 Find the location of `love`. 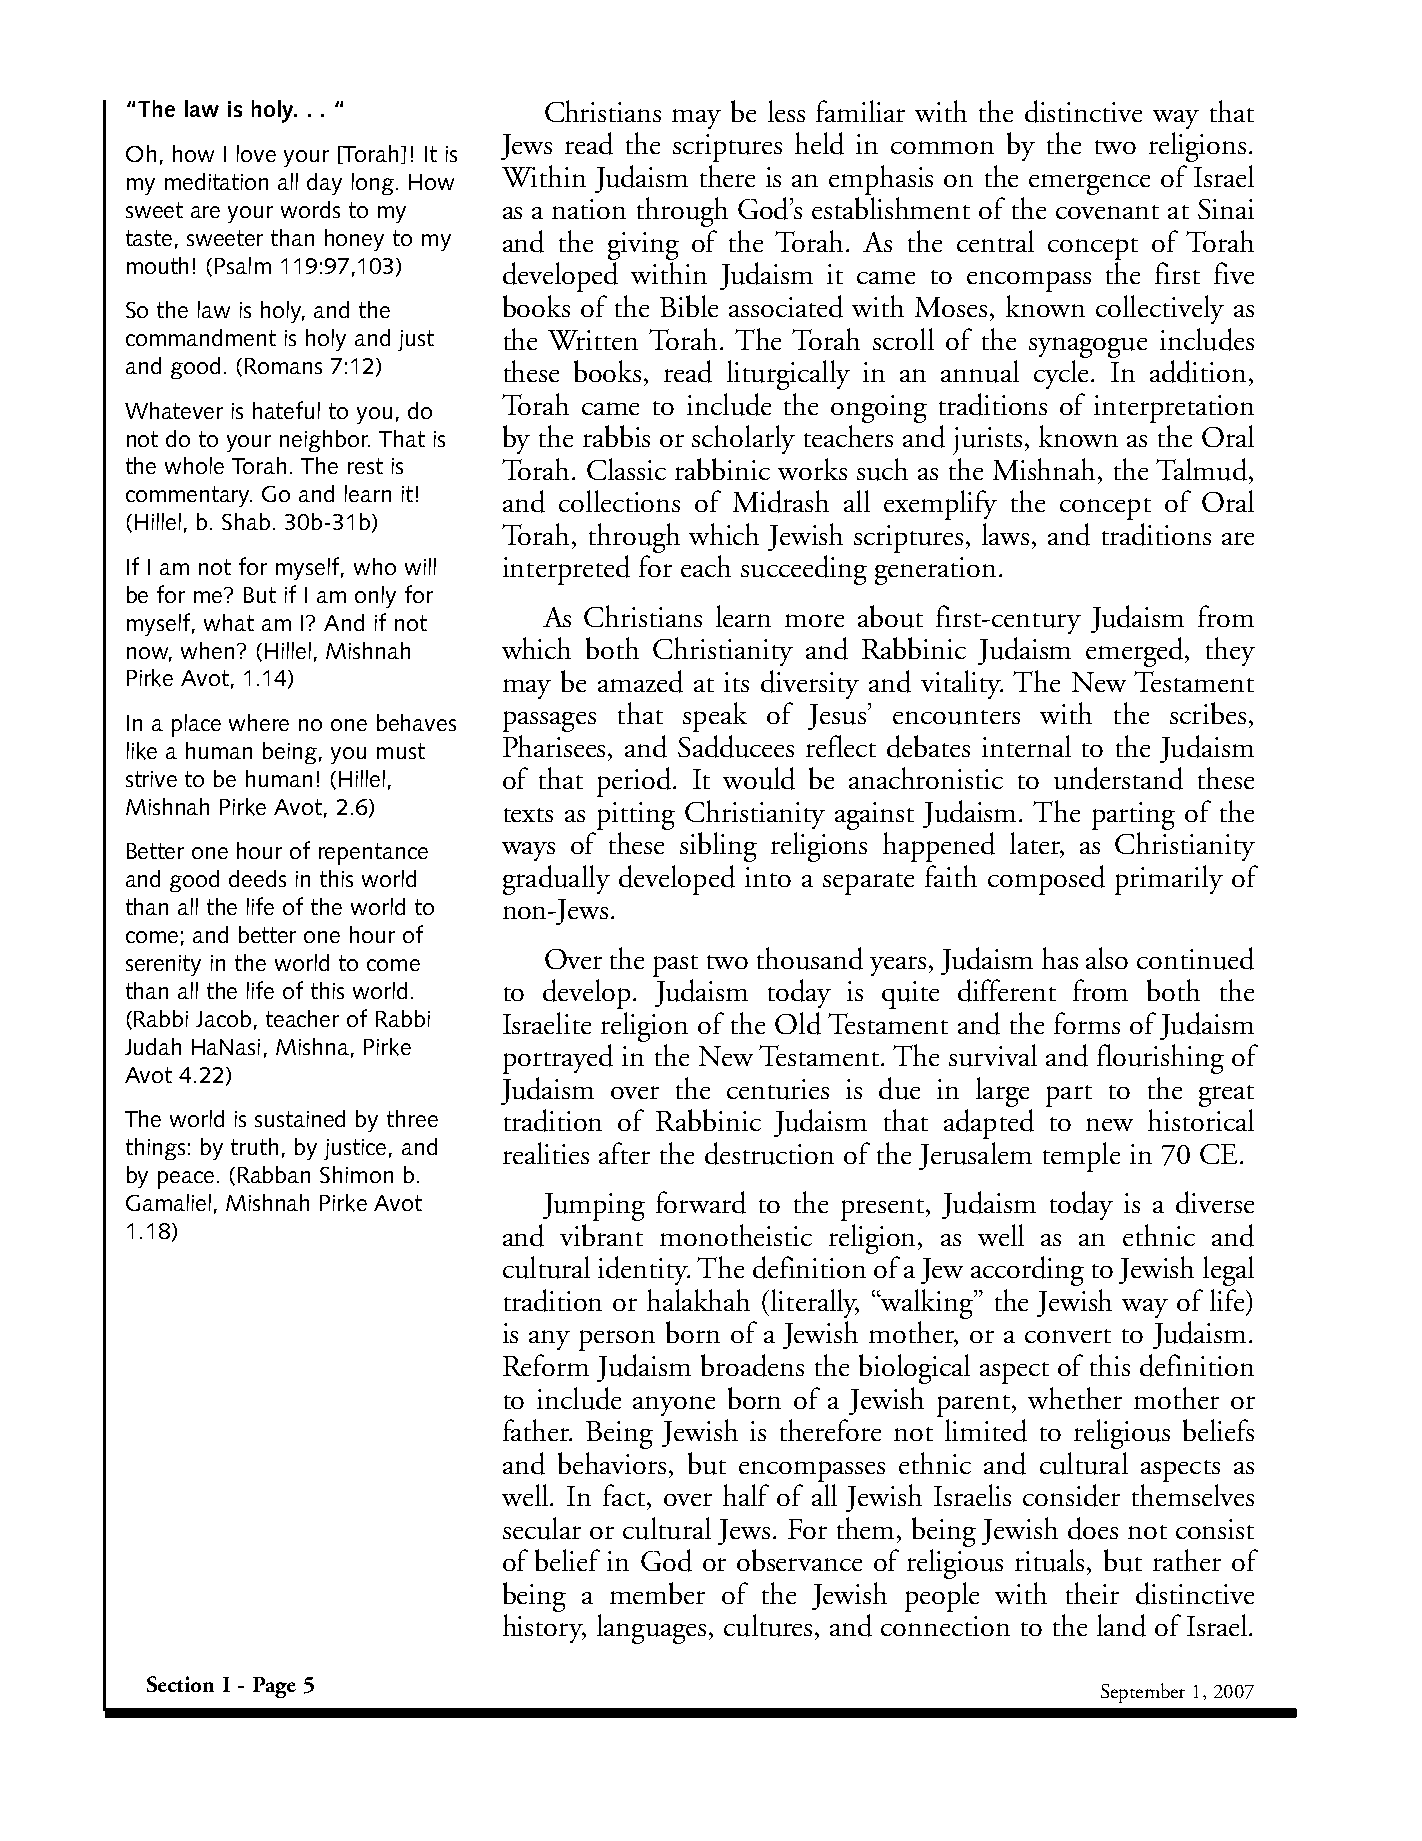

love is located at coordinates (256, 153).
